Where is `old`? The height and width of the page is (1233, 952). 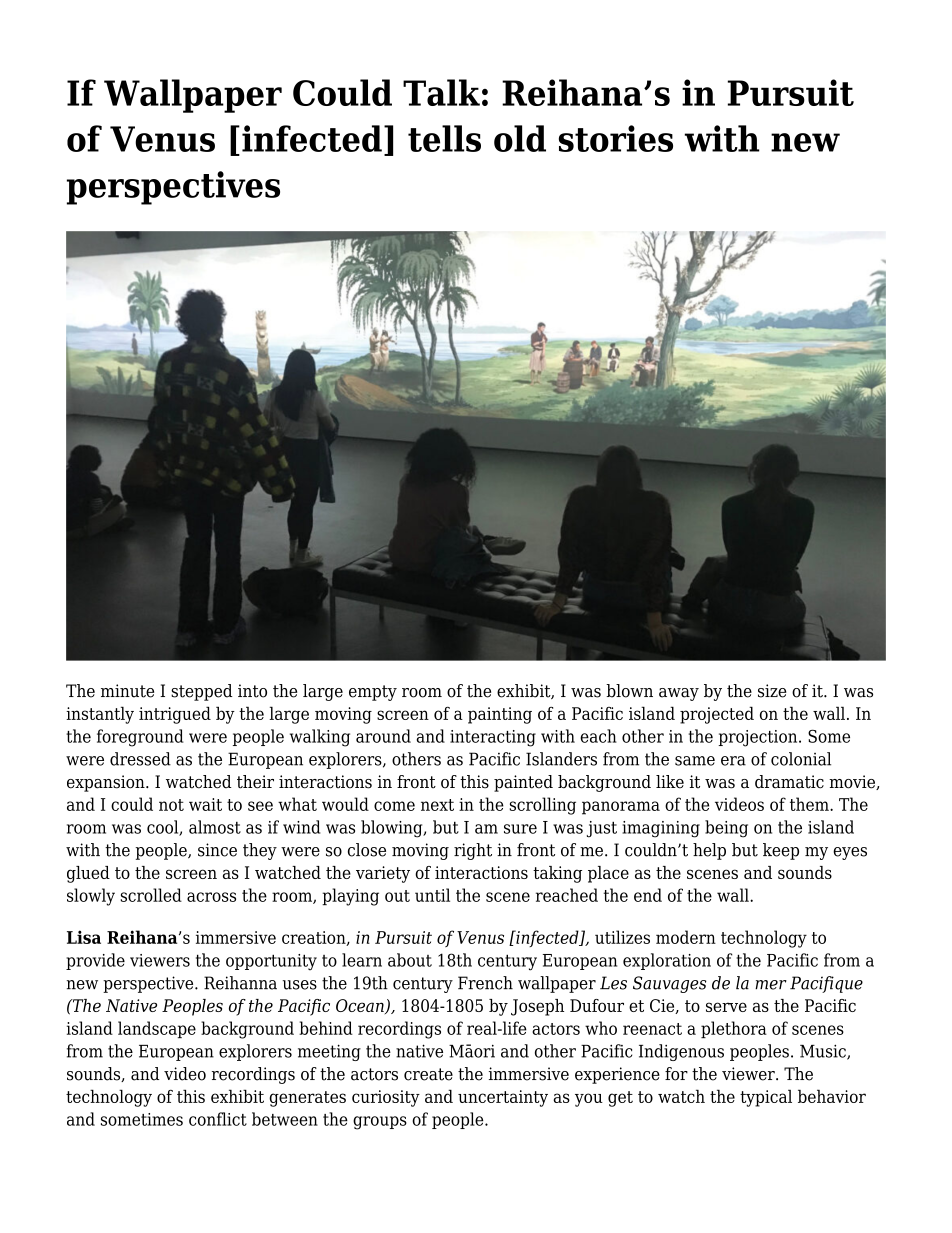 old is located at coordinates (520, 138).
